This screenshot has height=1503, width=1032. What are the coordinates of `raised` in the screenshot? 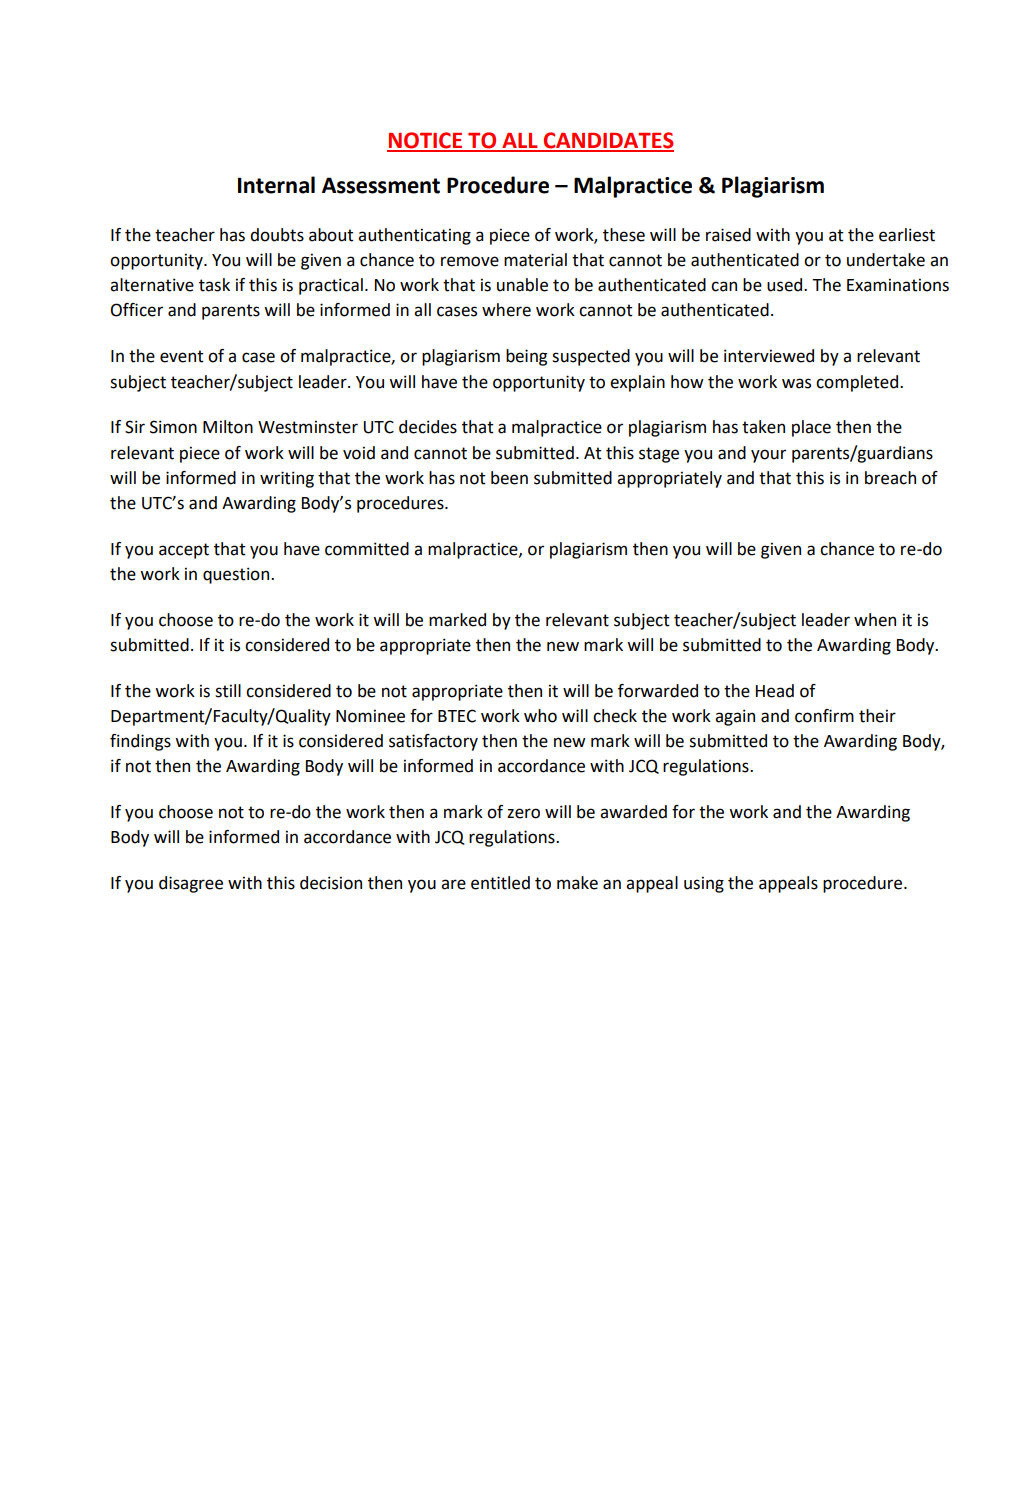 It's located at (728, 235).
